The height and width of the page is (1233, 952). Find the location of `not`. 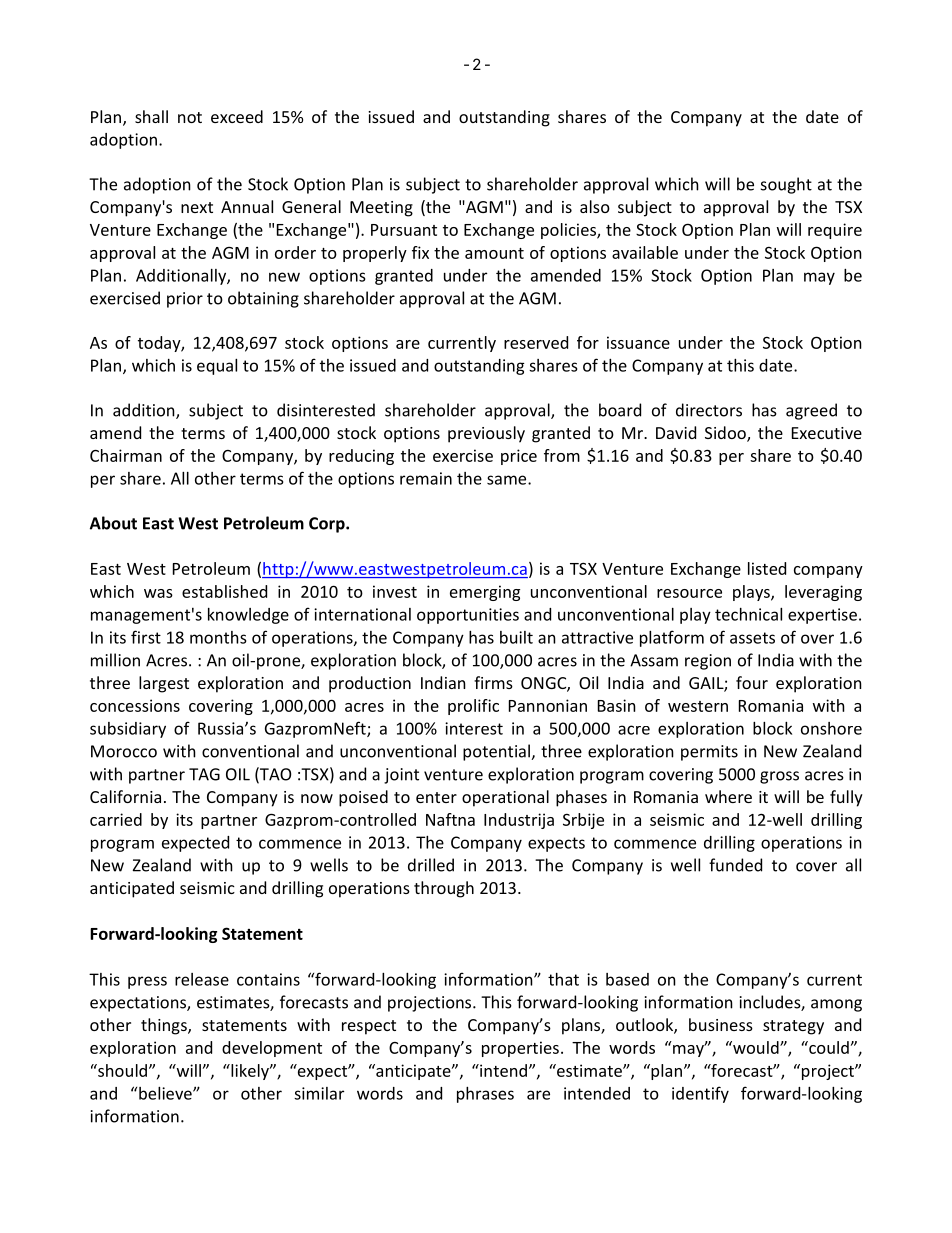

not is located at coordinates (190, 117).
